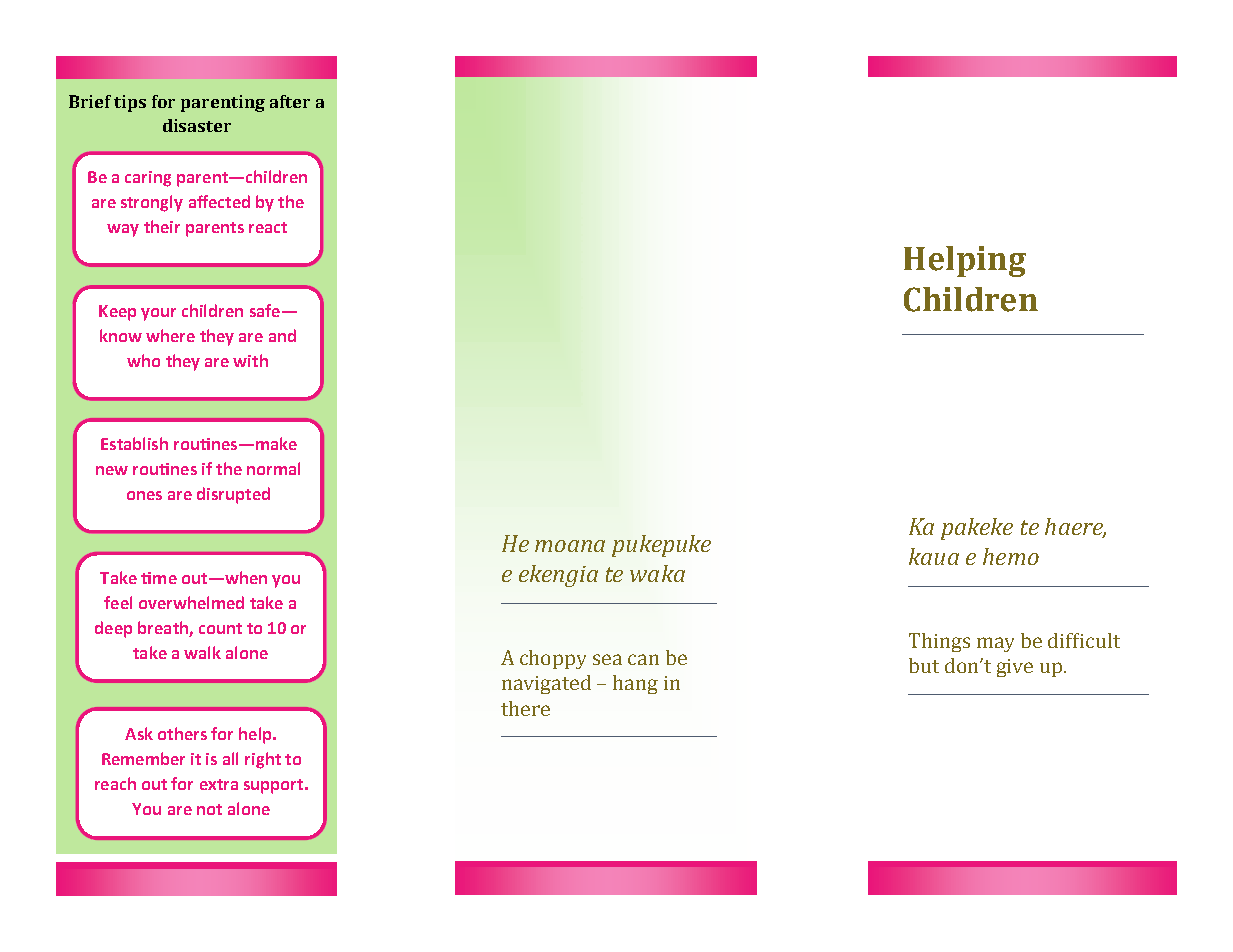  I want to click on time, so click(159, 578).
